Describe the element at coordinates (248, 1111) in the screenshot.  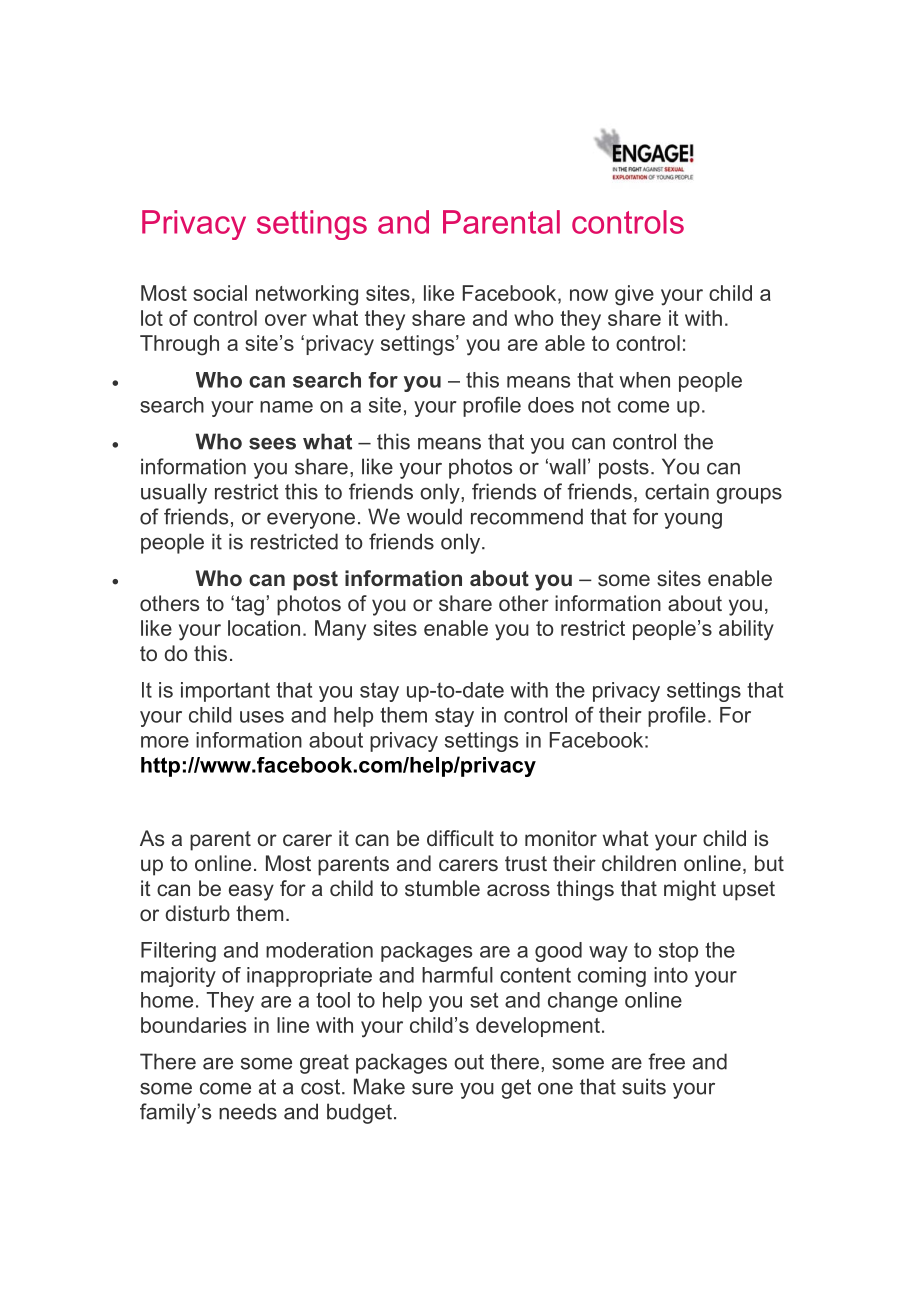
I see `needs` at that location.
